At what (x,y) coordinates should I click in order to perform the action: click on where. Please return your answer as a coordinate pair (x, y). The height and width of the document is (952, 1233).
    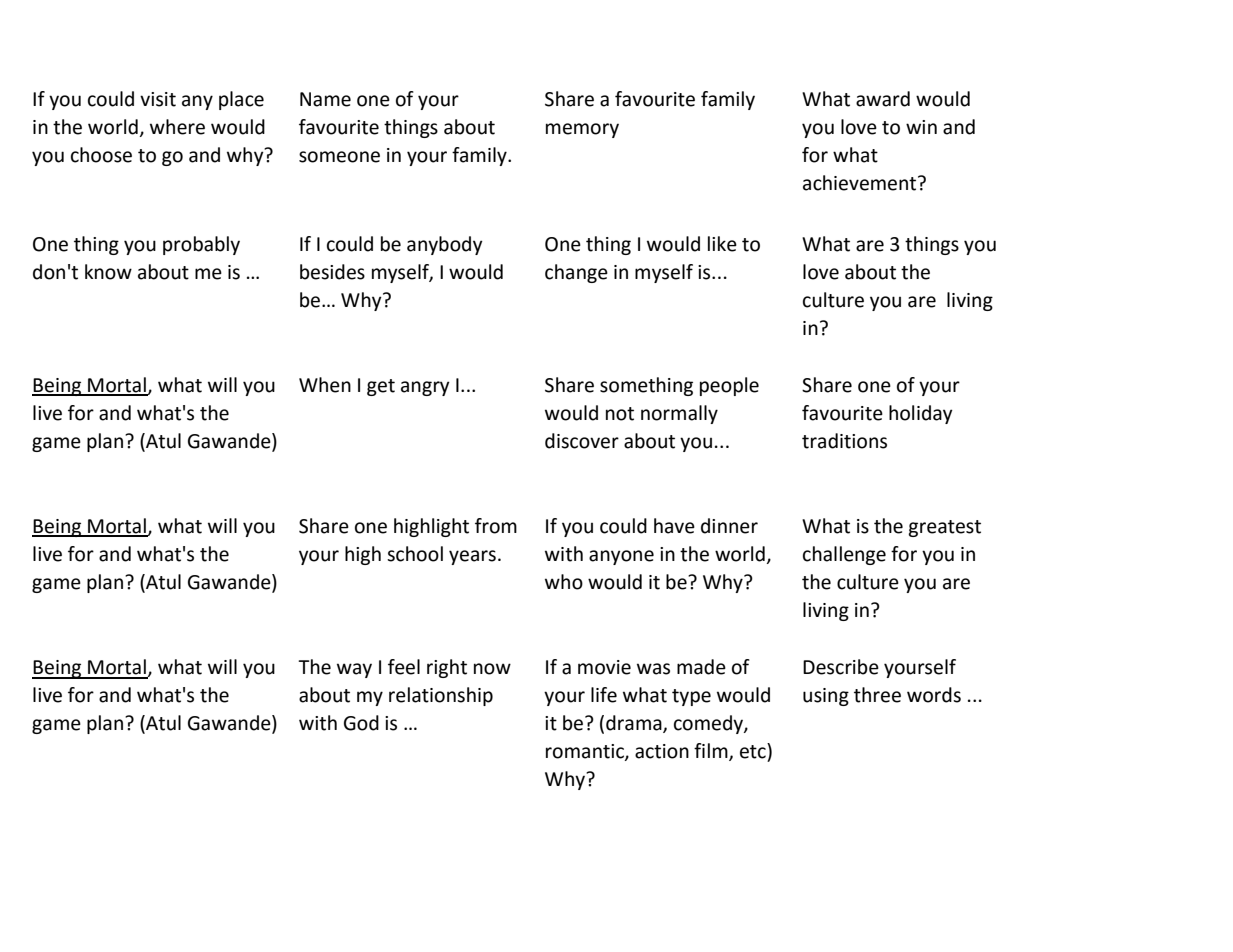
    Looking at the image, I should click on (177, 127).
